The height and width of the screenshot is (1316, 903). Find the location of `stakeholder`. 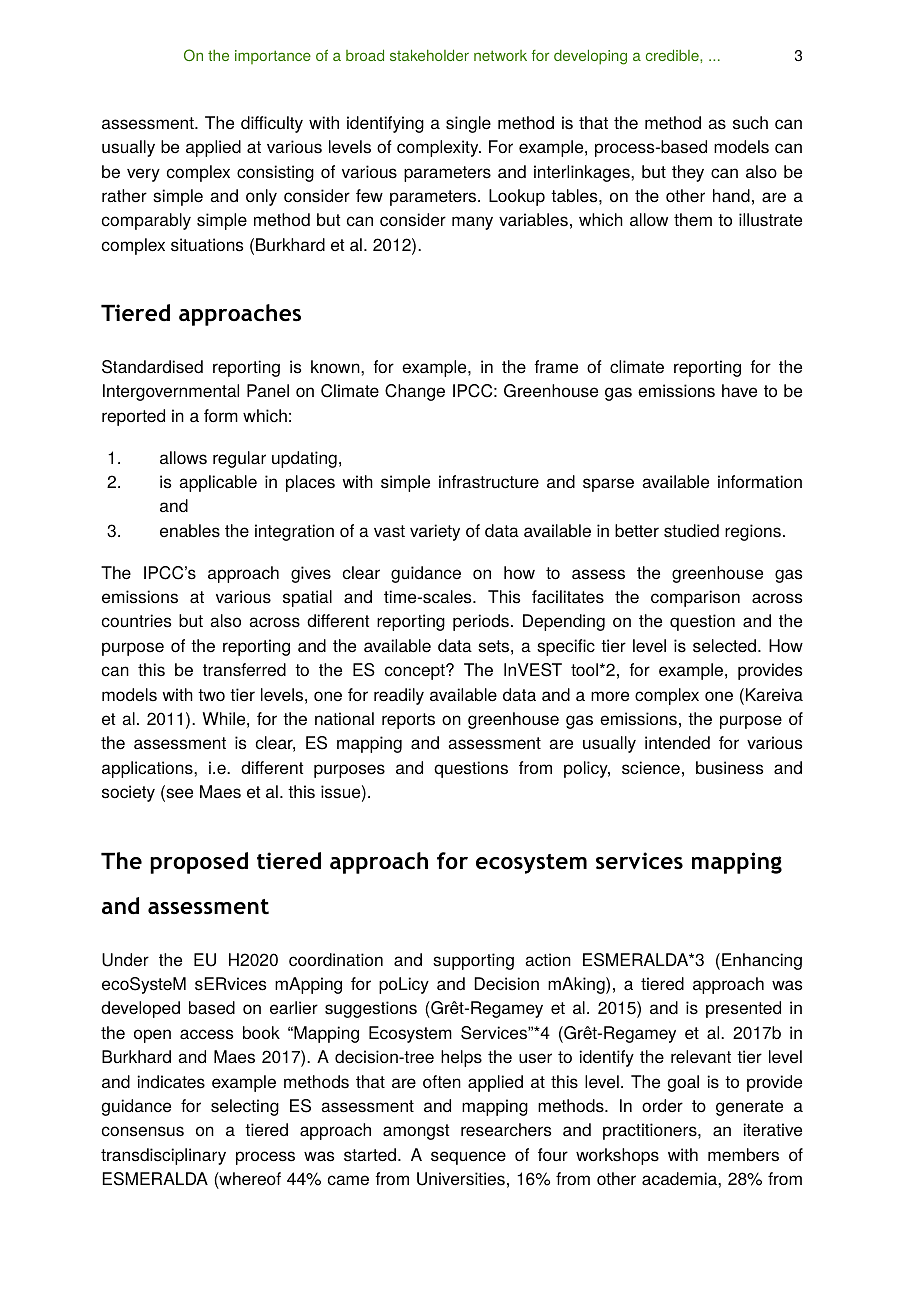

stakeholder is located at coordinates (429, 55).
